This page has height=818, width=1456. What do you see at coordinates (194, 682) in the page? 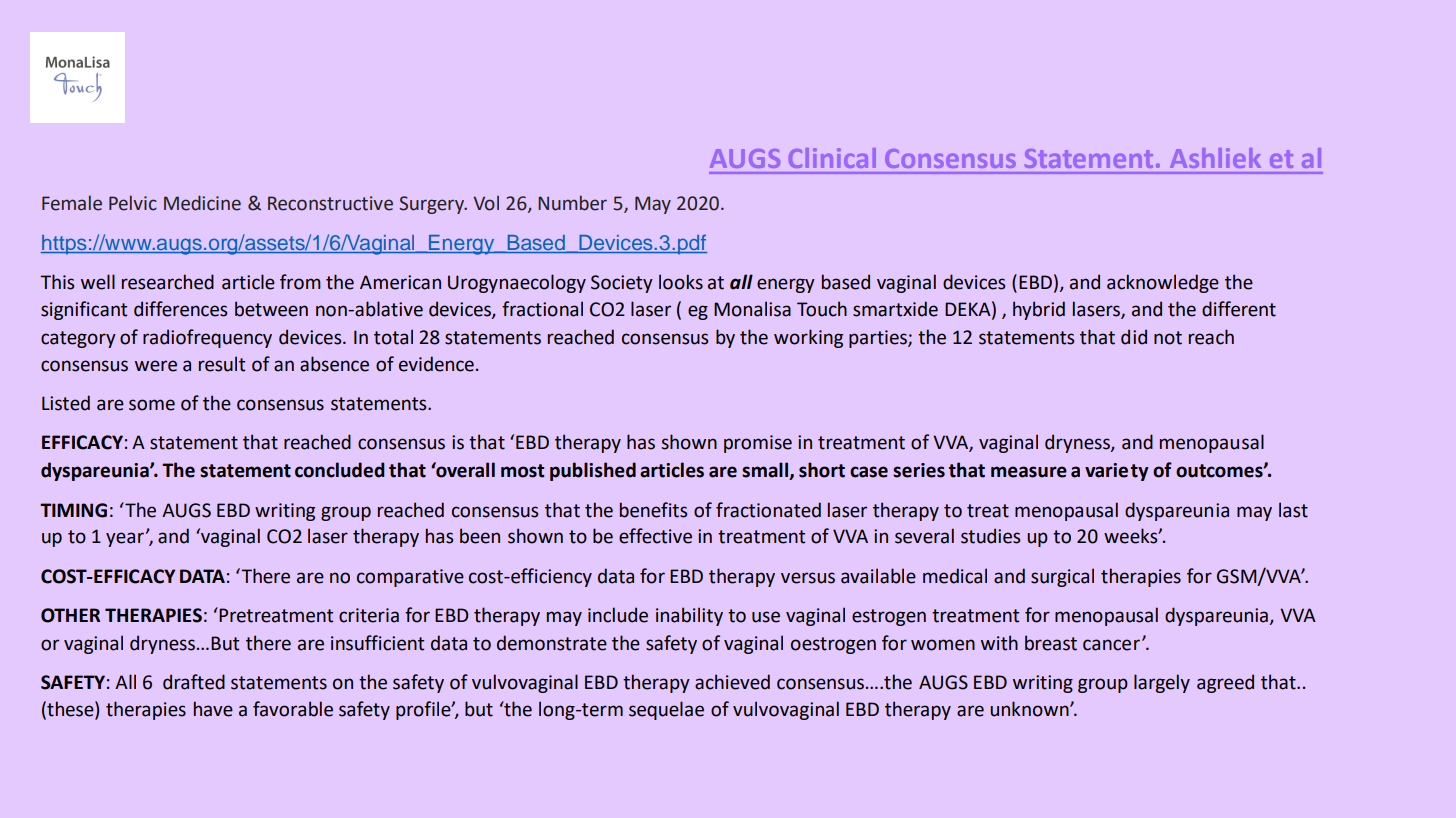
I see `drafted` at bounding box center [194, 682].
